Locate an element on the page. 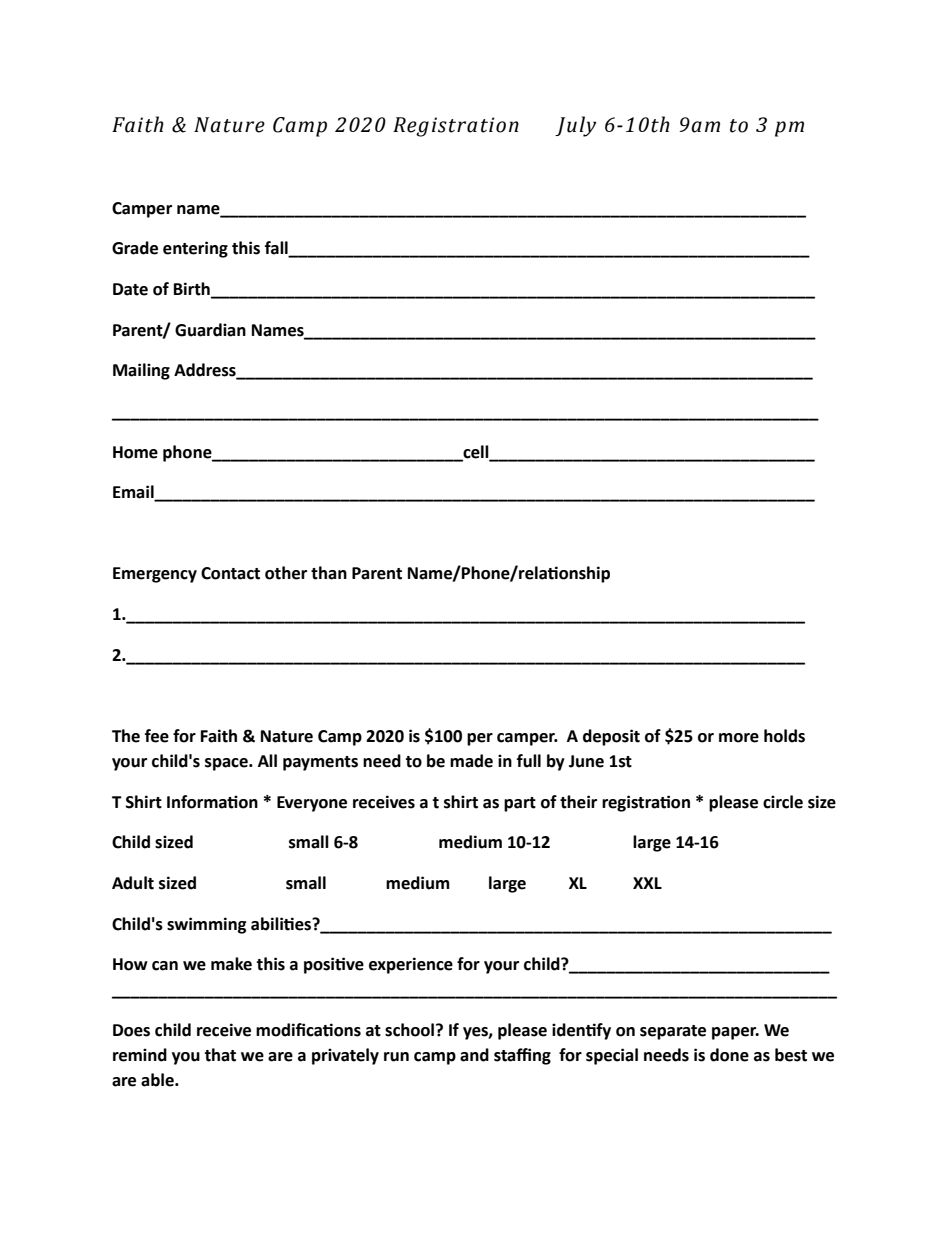 The height and width of the image is (1233, 952). other is located at coordinates (286, 573).
